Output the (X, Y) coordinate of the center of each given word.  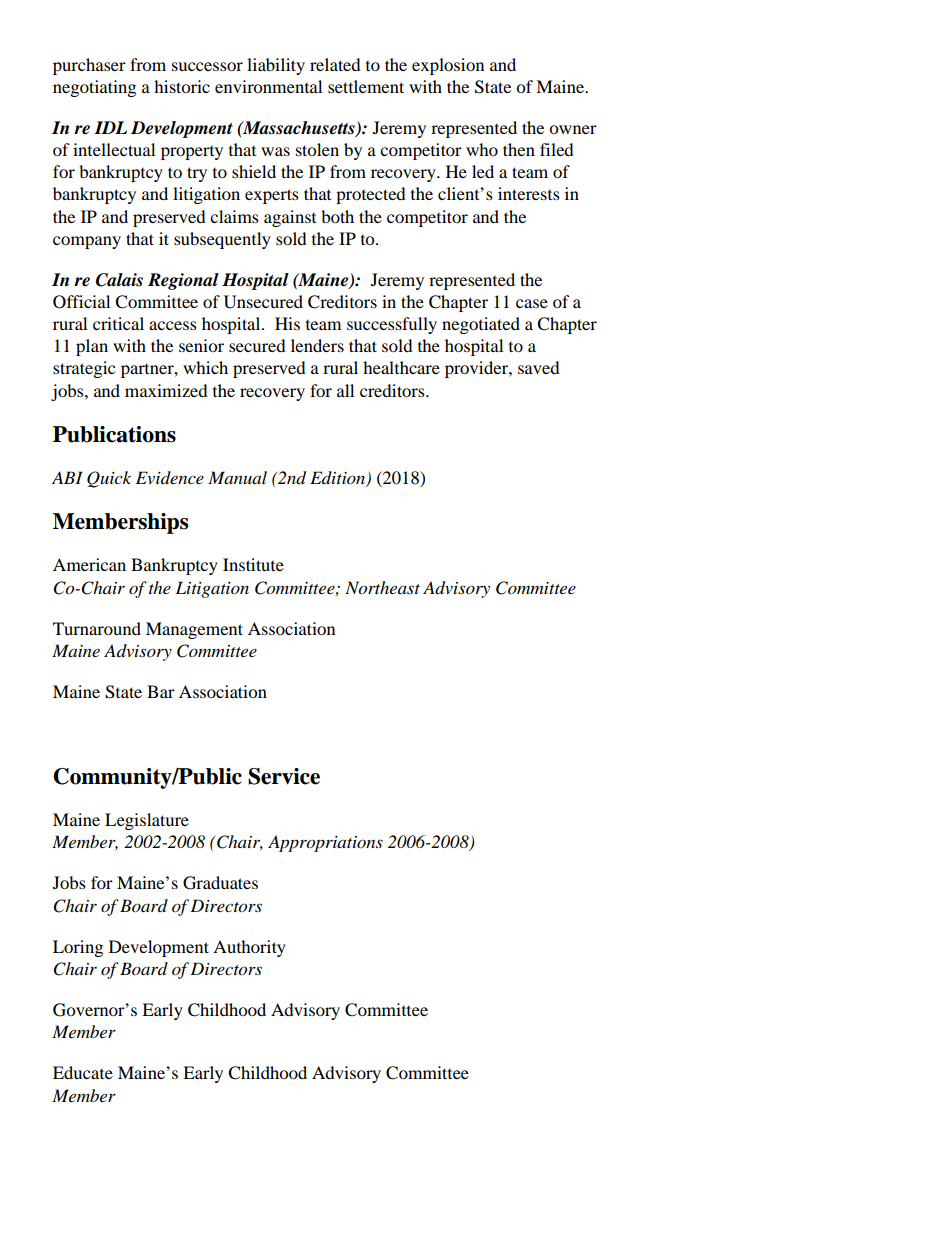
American (89, 564)
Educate (83, 1072)
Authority (249, 948)
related (335, 64)
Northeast (382, 588)
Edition (339, 479)
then (519, 149)
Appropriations (325, 843)
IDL (110, 127)
